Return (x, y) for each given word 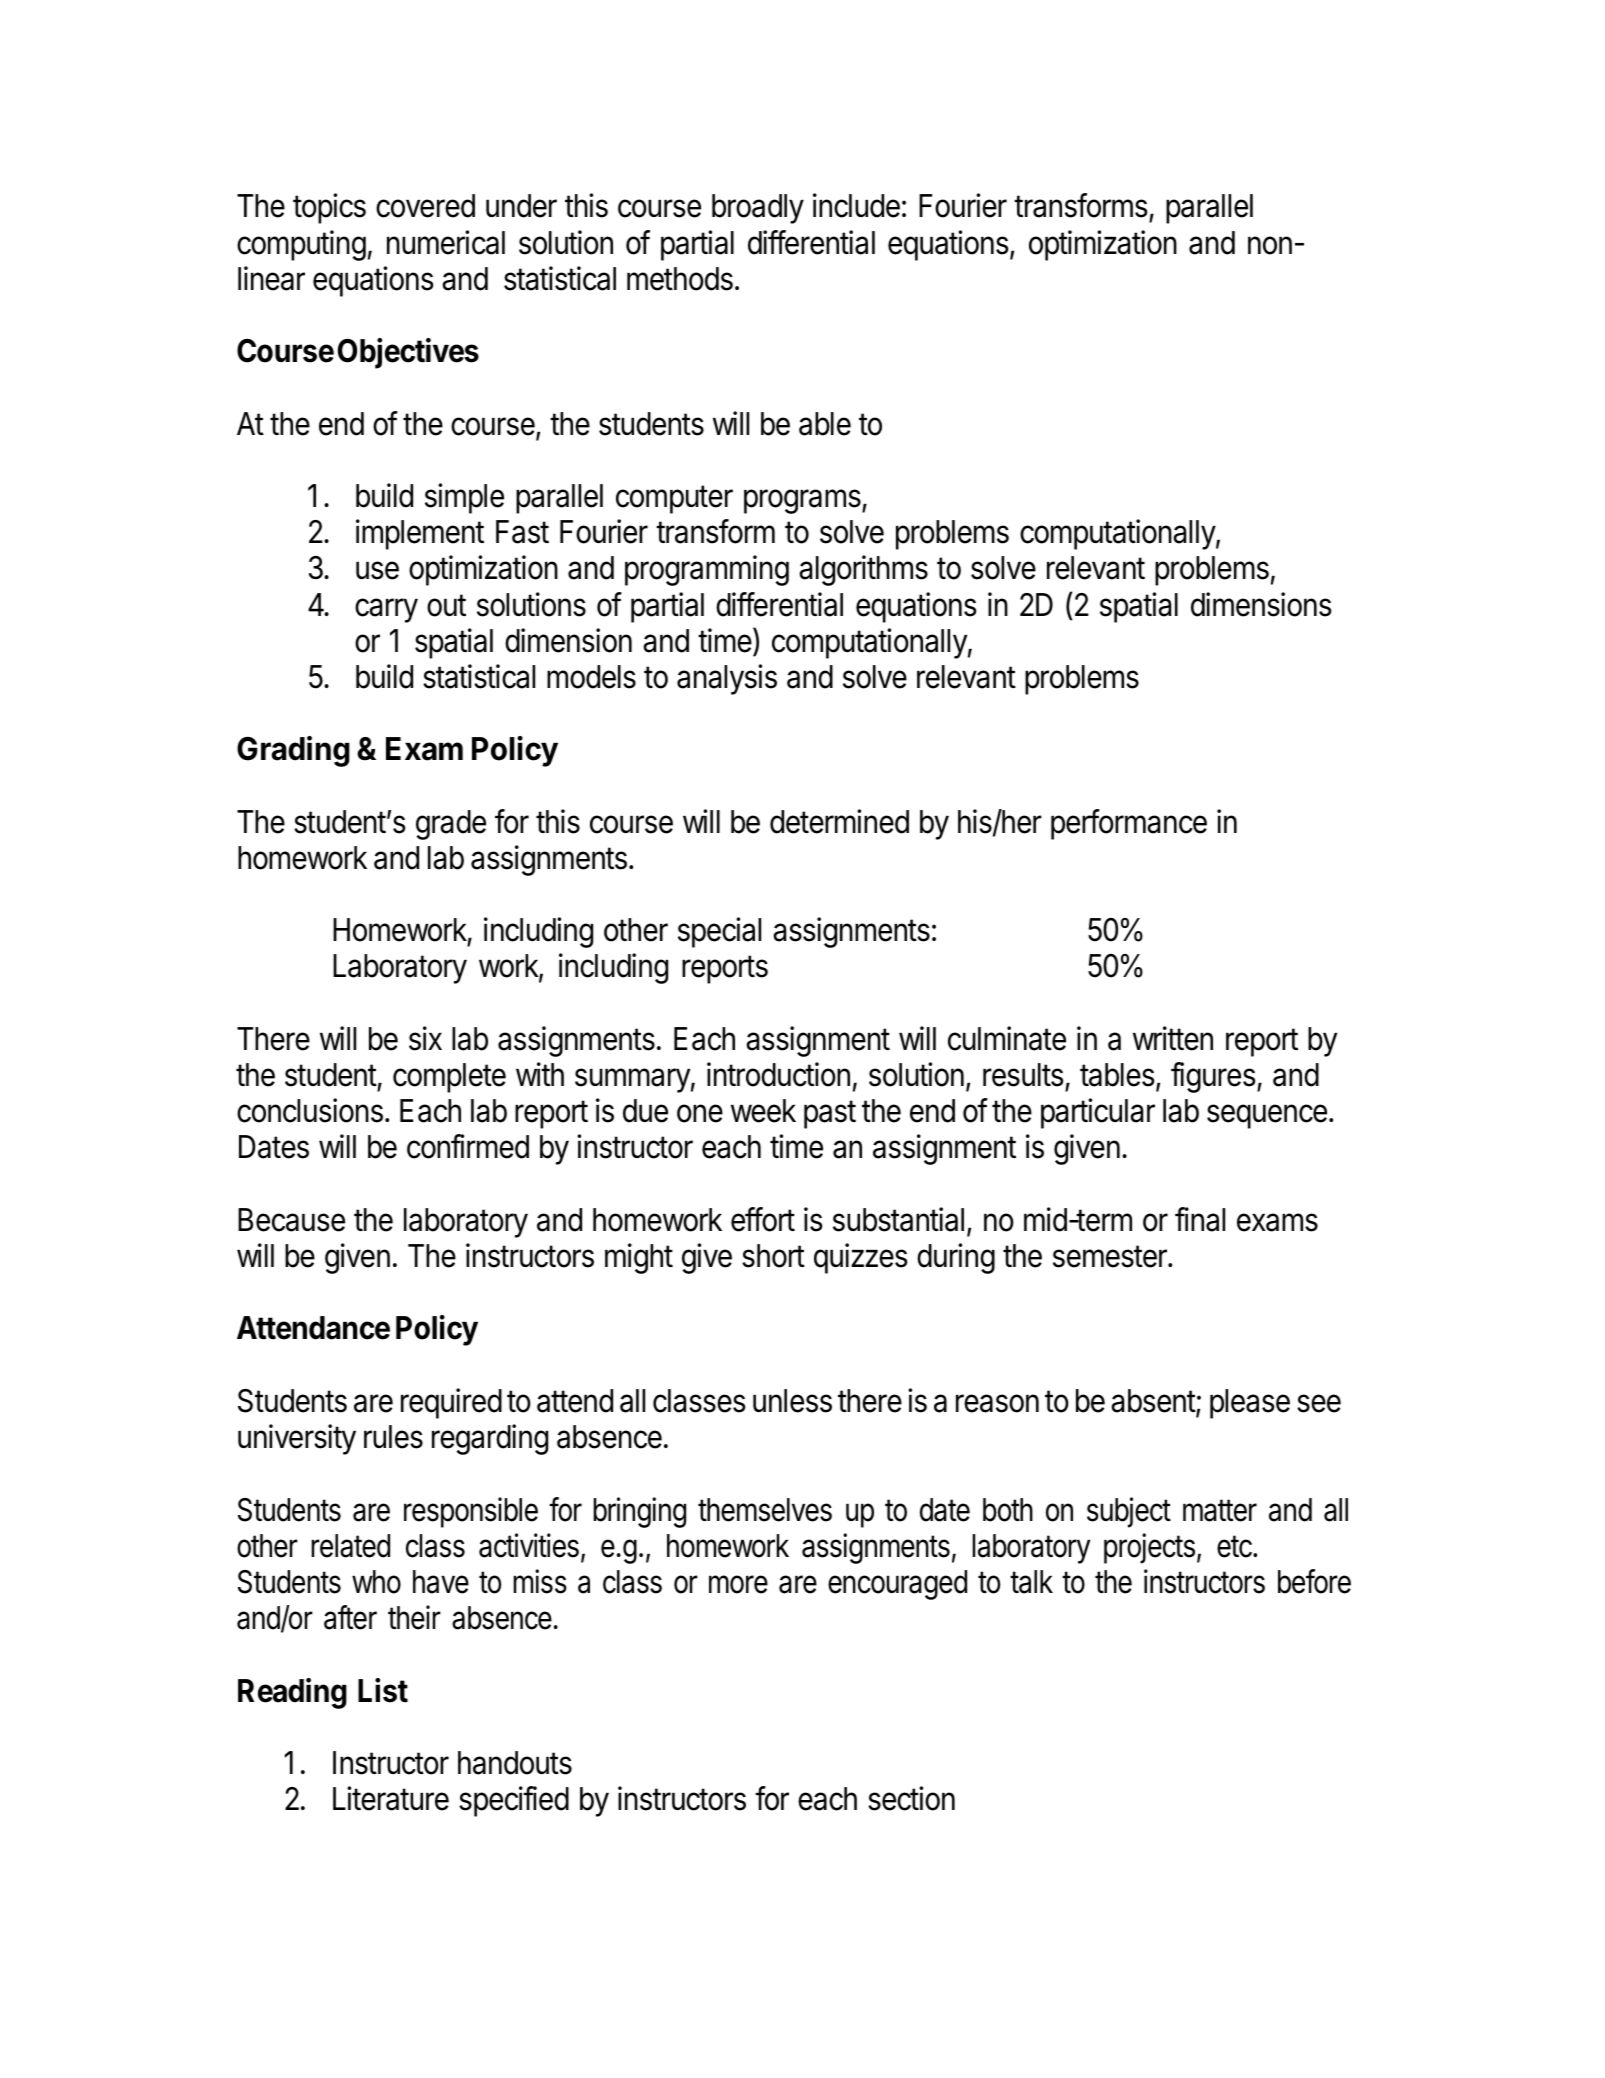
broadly (758, 209)
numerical (446, 242)
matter (1220, 1510)
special (719, 932)
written (1173, 1038)
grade (451, 825)
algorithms (863, 570)
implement (420, 534)
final (1200, 1219)
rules (393, 1437)
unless (792, 1401)
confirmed (468, 1146)
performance (1129, 824)
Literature (391, 1798)
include (856, 205)
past (830, 1114)
